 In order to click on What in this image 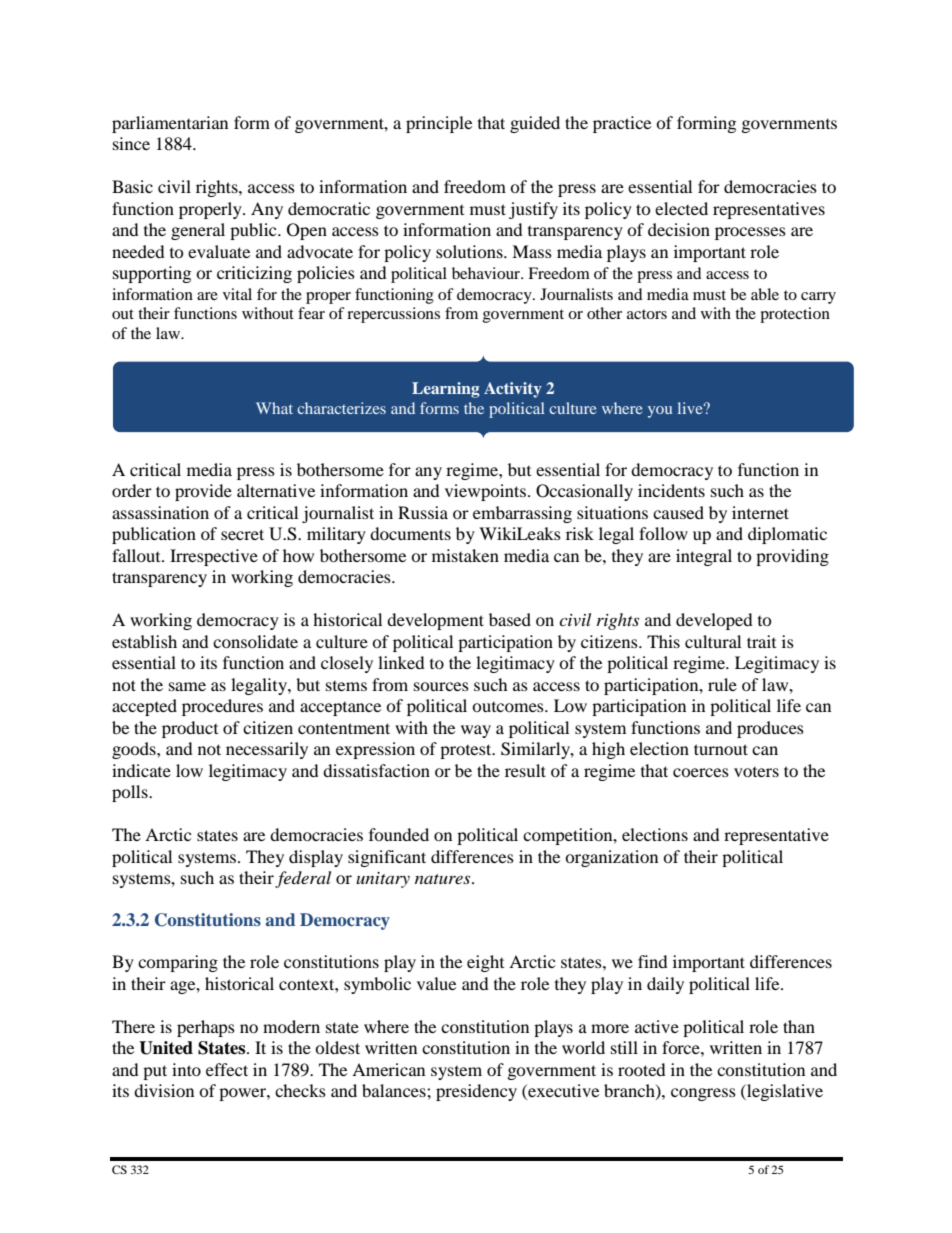, I will do `click(274, 408)`.
